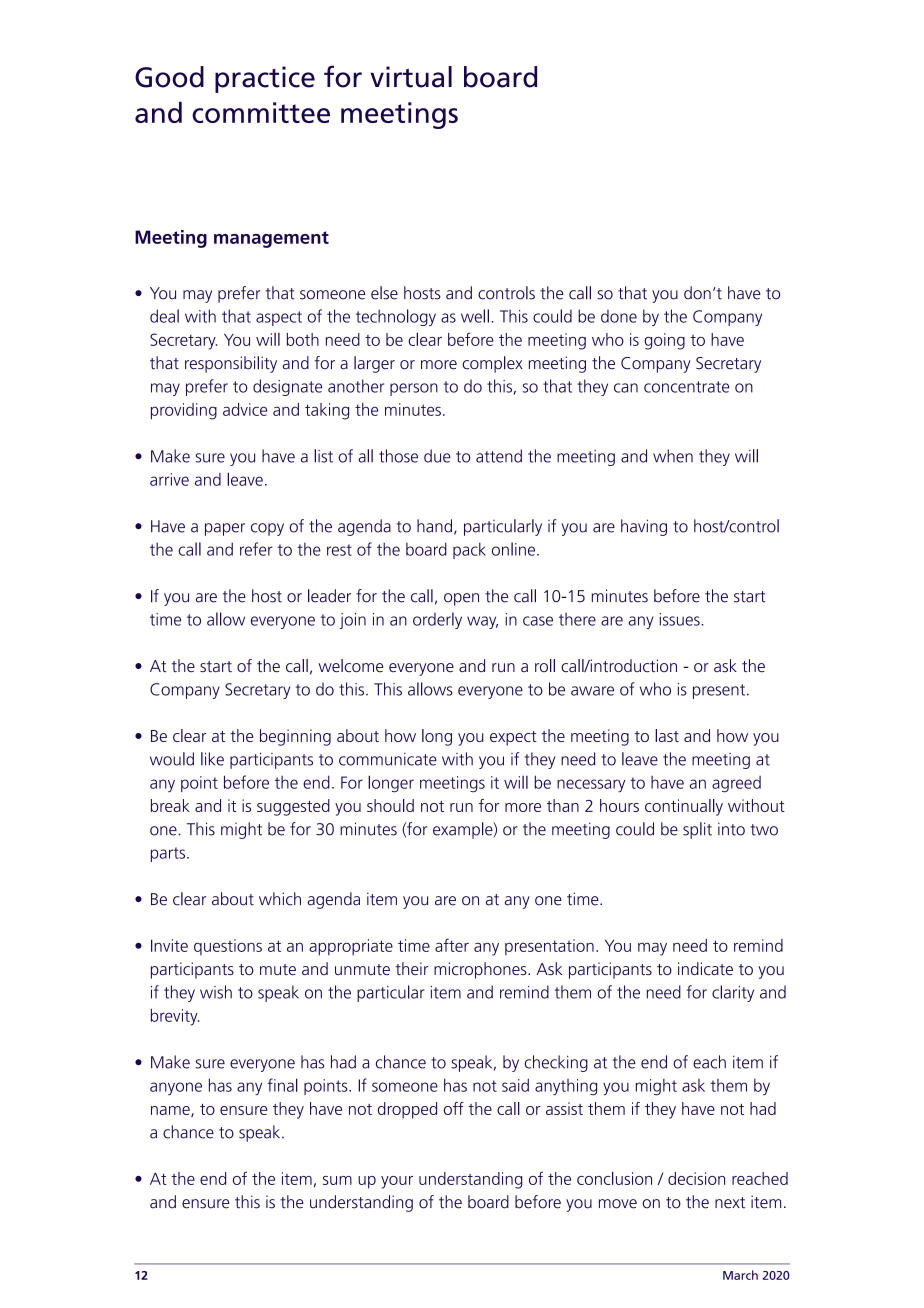  Describe the element at coordinates (280, 899) in the document. I see `which` at that location.
